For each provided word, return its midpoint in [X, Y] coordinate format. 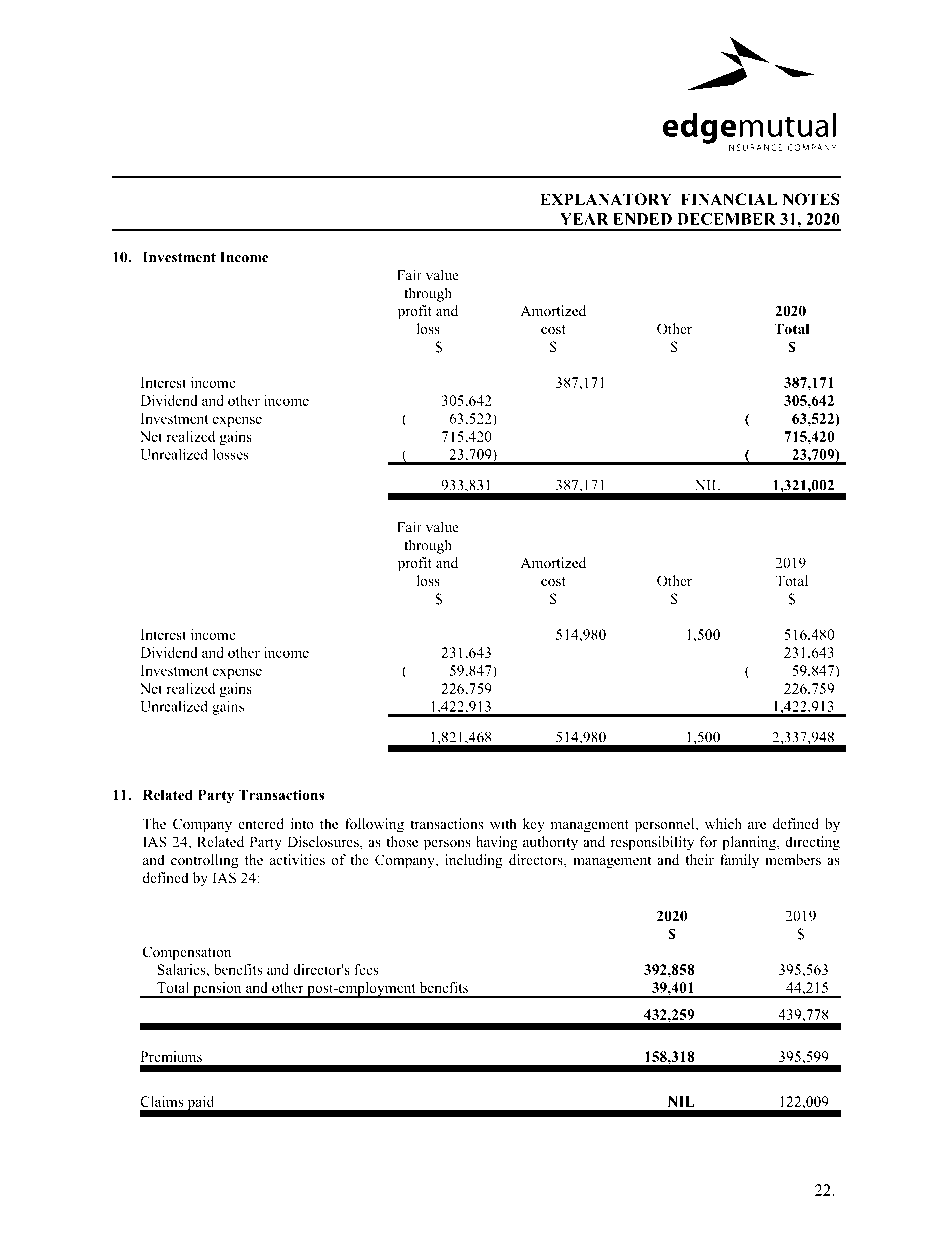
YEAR [584, 219]
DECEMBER [726, 219]
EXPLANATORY [606, 199]
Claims [161, 1101]
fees [366, 969]
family [739, 861]
